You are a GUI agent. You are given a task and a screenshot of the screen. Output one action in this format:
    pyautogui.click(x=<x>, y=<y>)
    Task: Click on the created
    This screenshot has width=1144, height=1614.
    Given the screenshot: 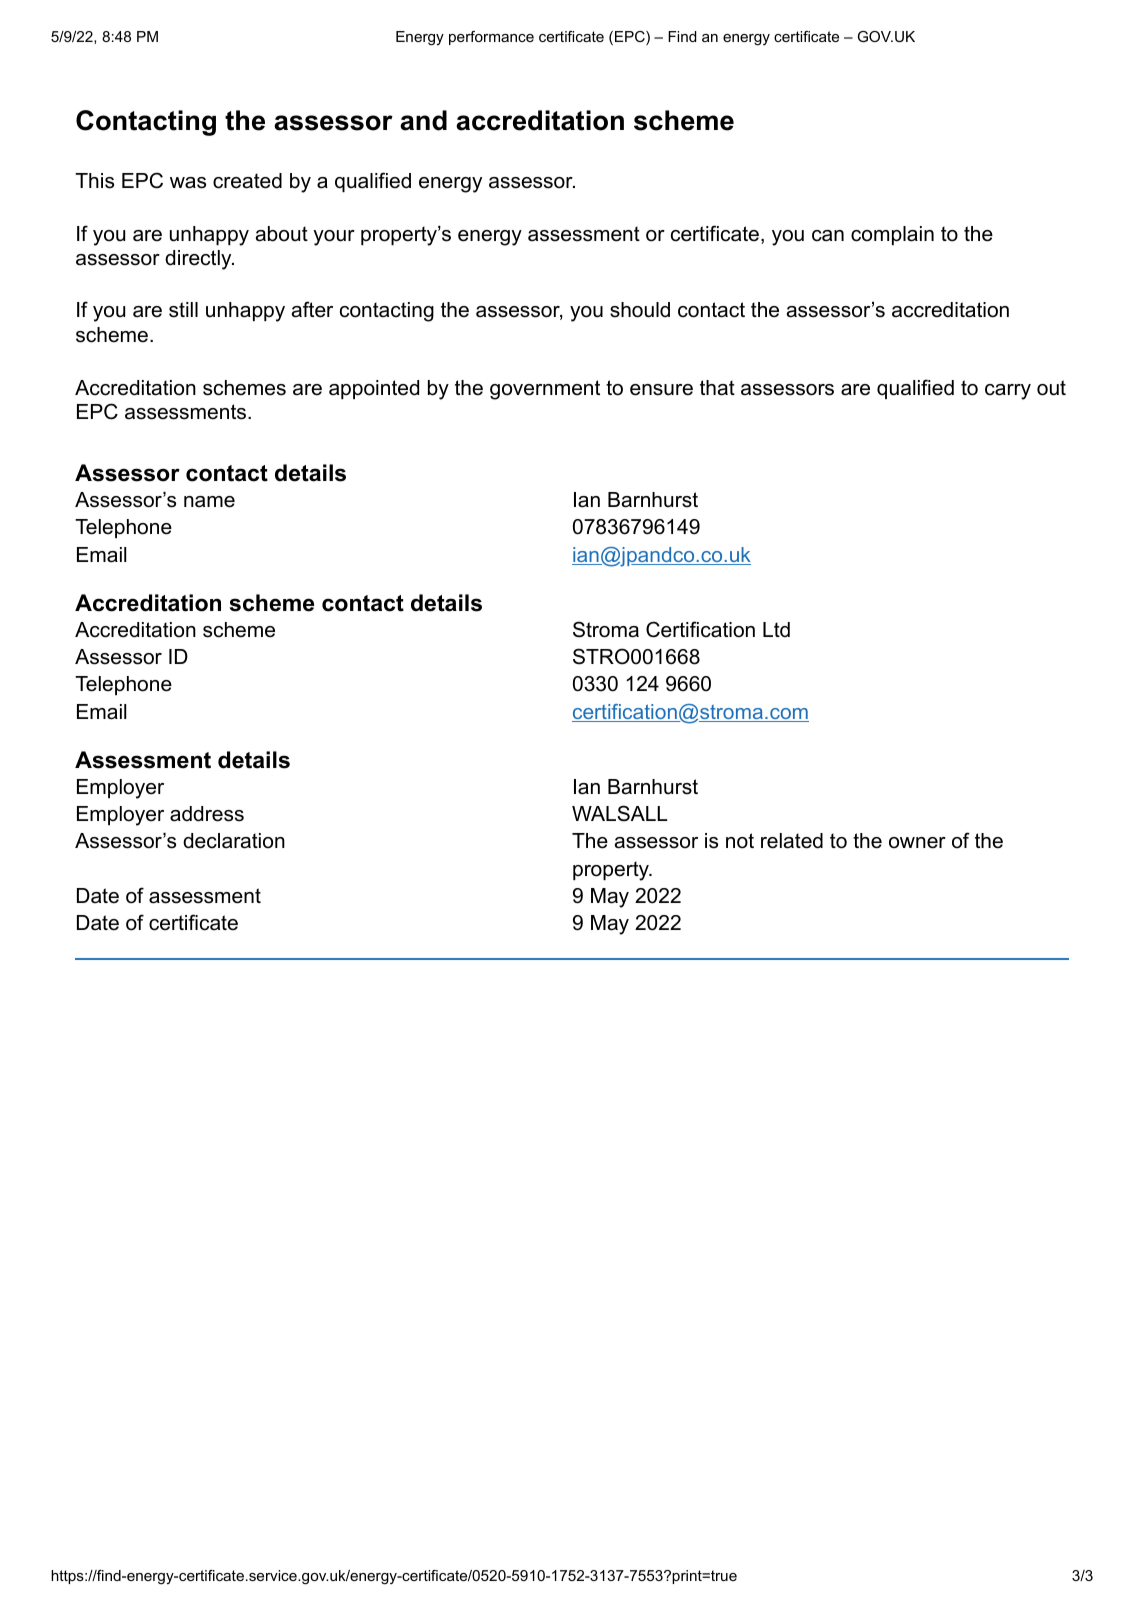 What is the action you would take?
    pyautogui.click(x=247, y=181)
